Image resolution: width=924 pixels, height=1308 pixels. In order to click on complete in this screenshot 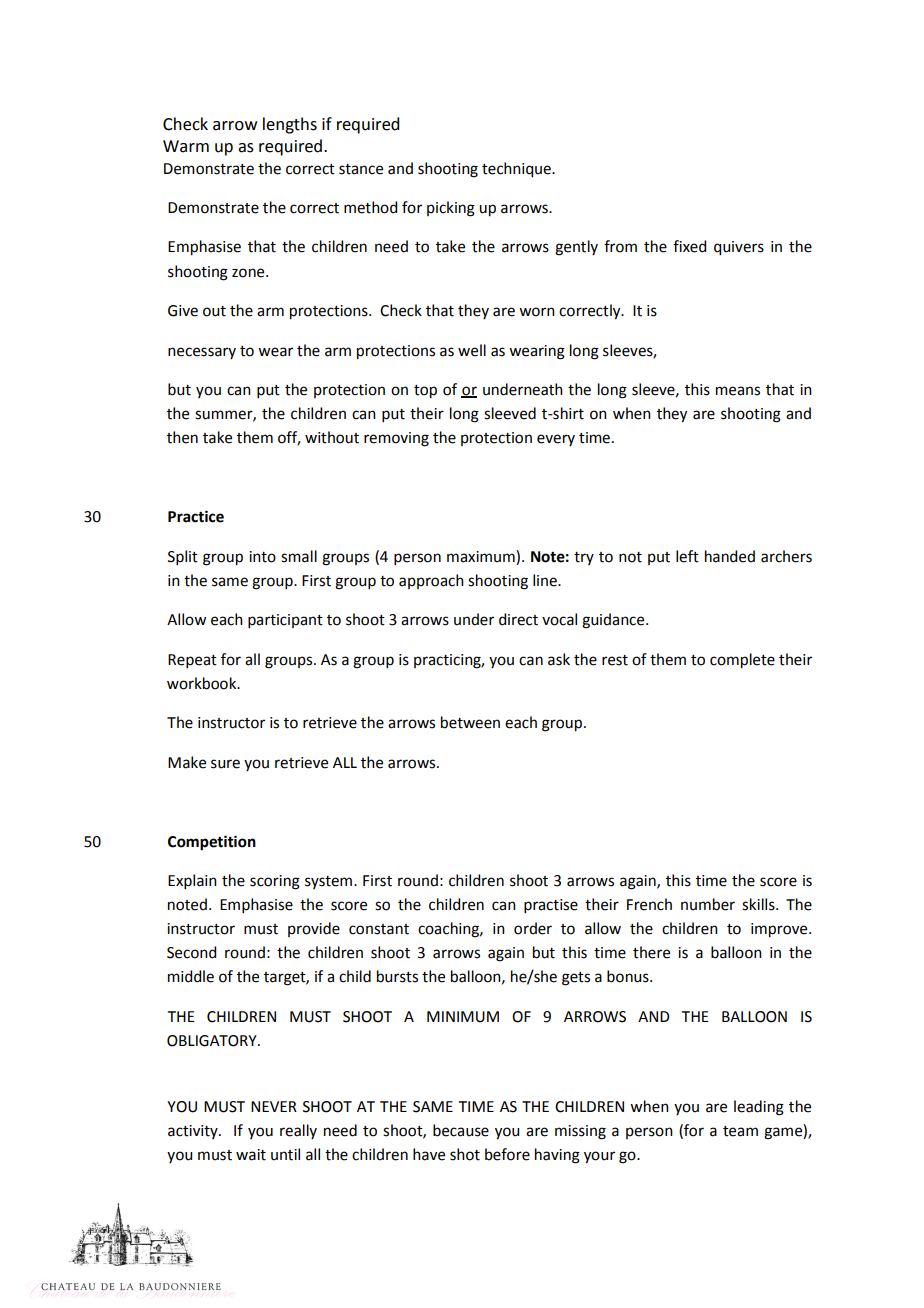, I will do `click(742, 661)`.
